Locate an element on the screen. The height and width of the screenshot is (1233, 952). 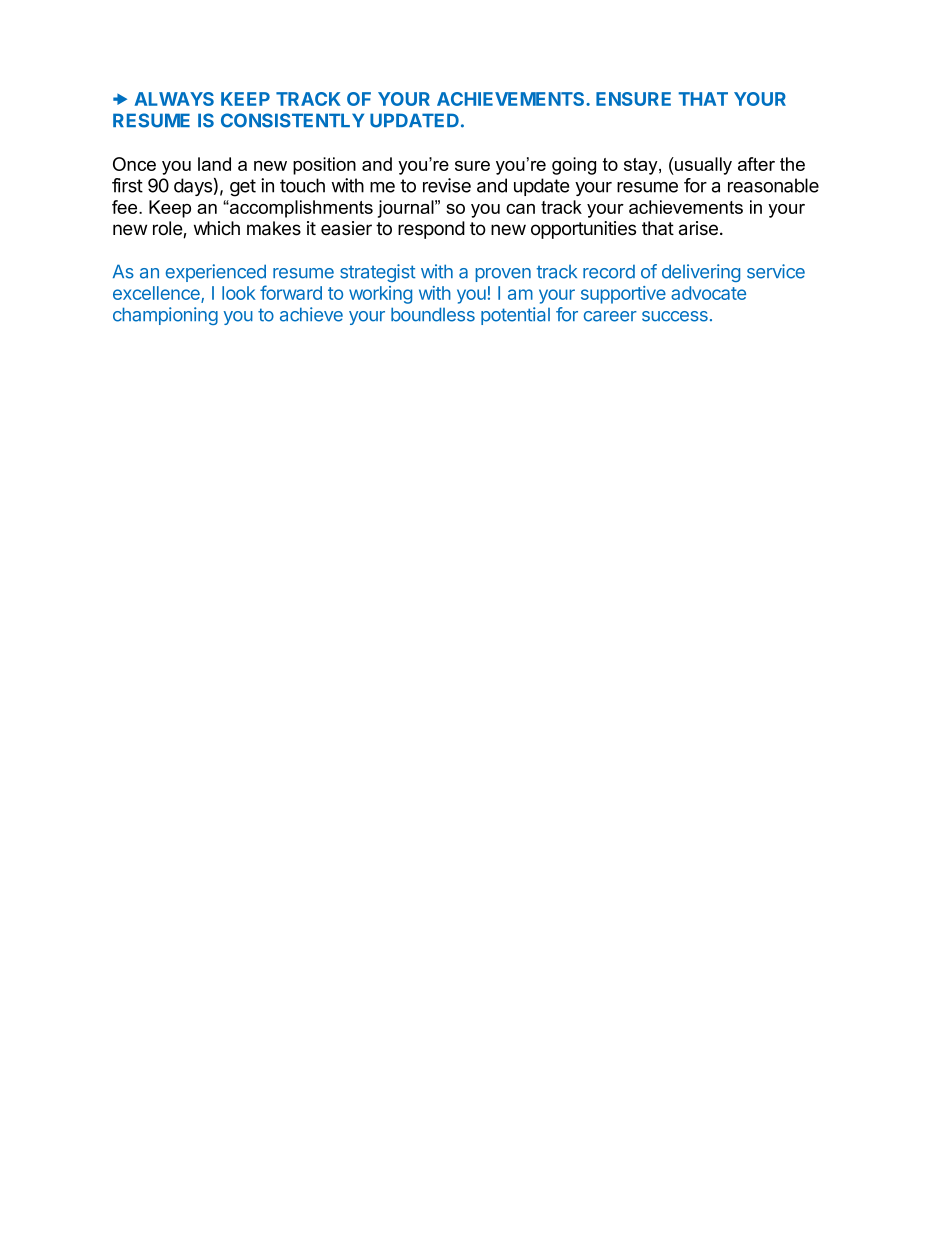
after is located at coordinates (756, 164).
